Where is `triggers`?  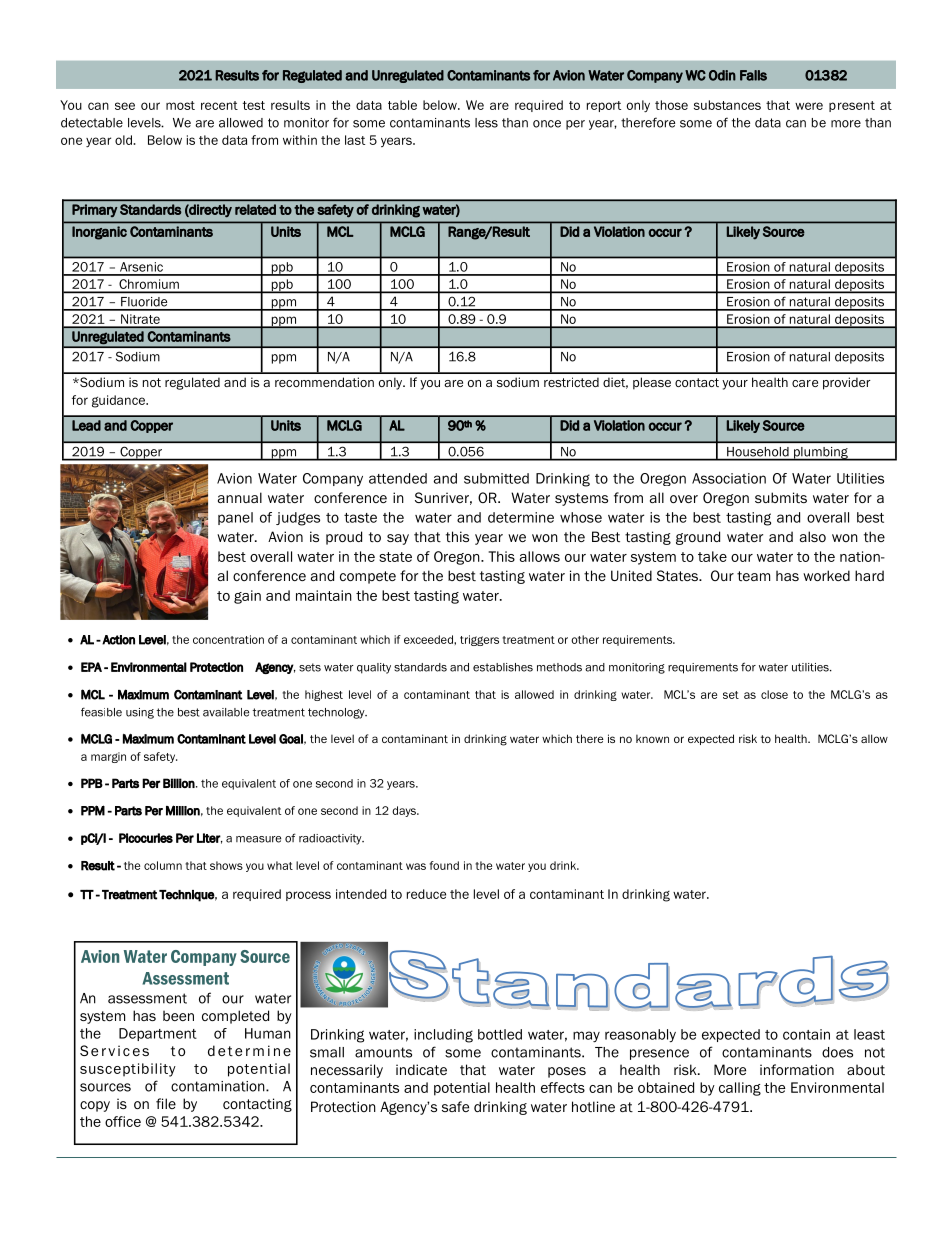
triggers is located at coordinates (479, 640).
